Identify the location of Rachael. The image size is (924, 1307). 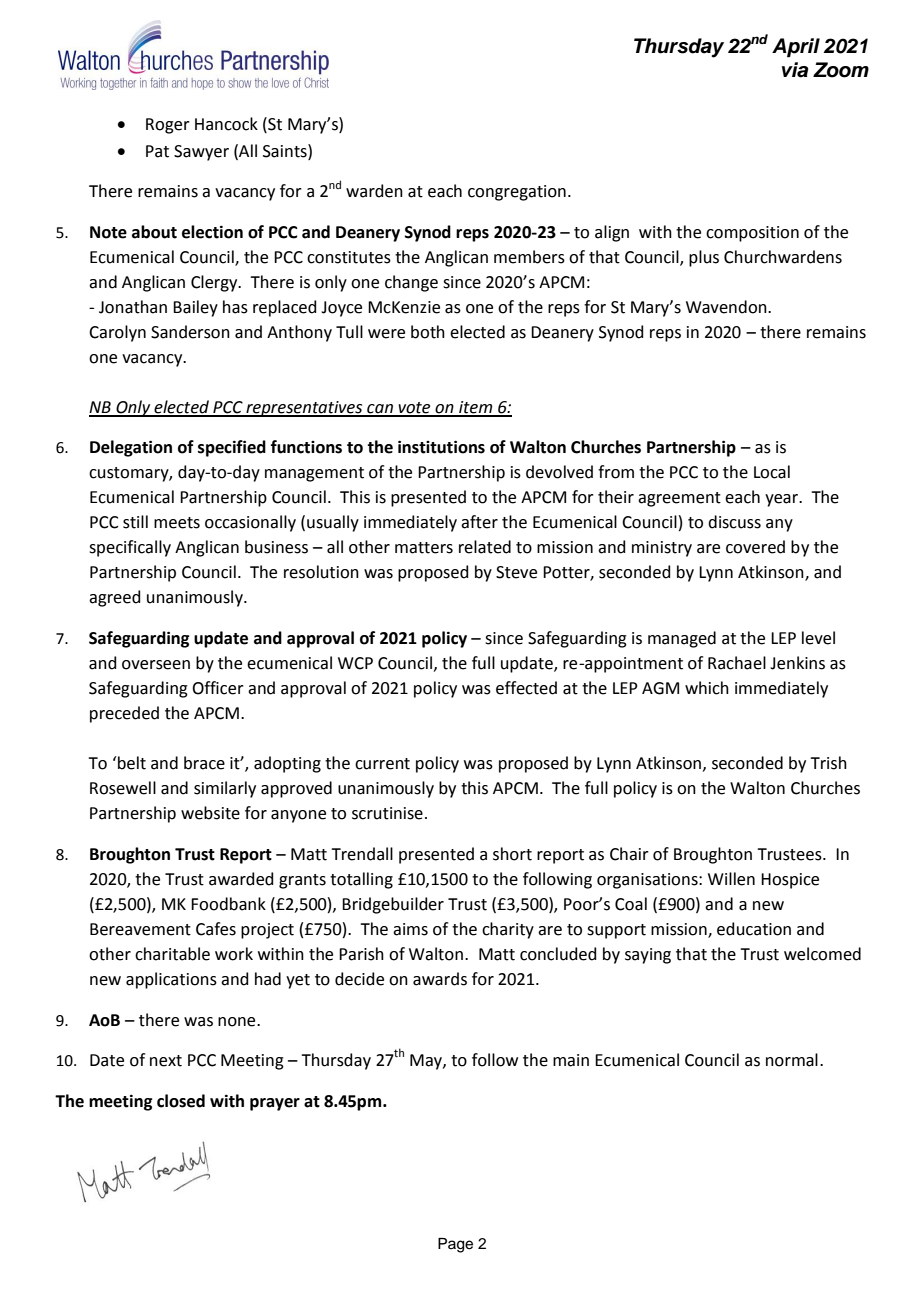
(737, 663).
